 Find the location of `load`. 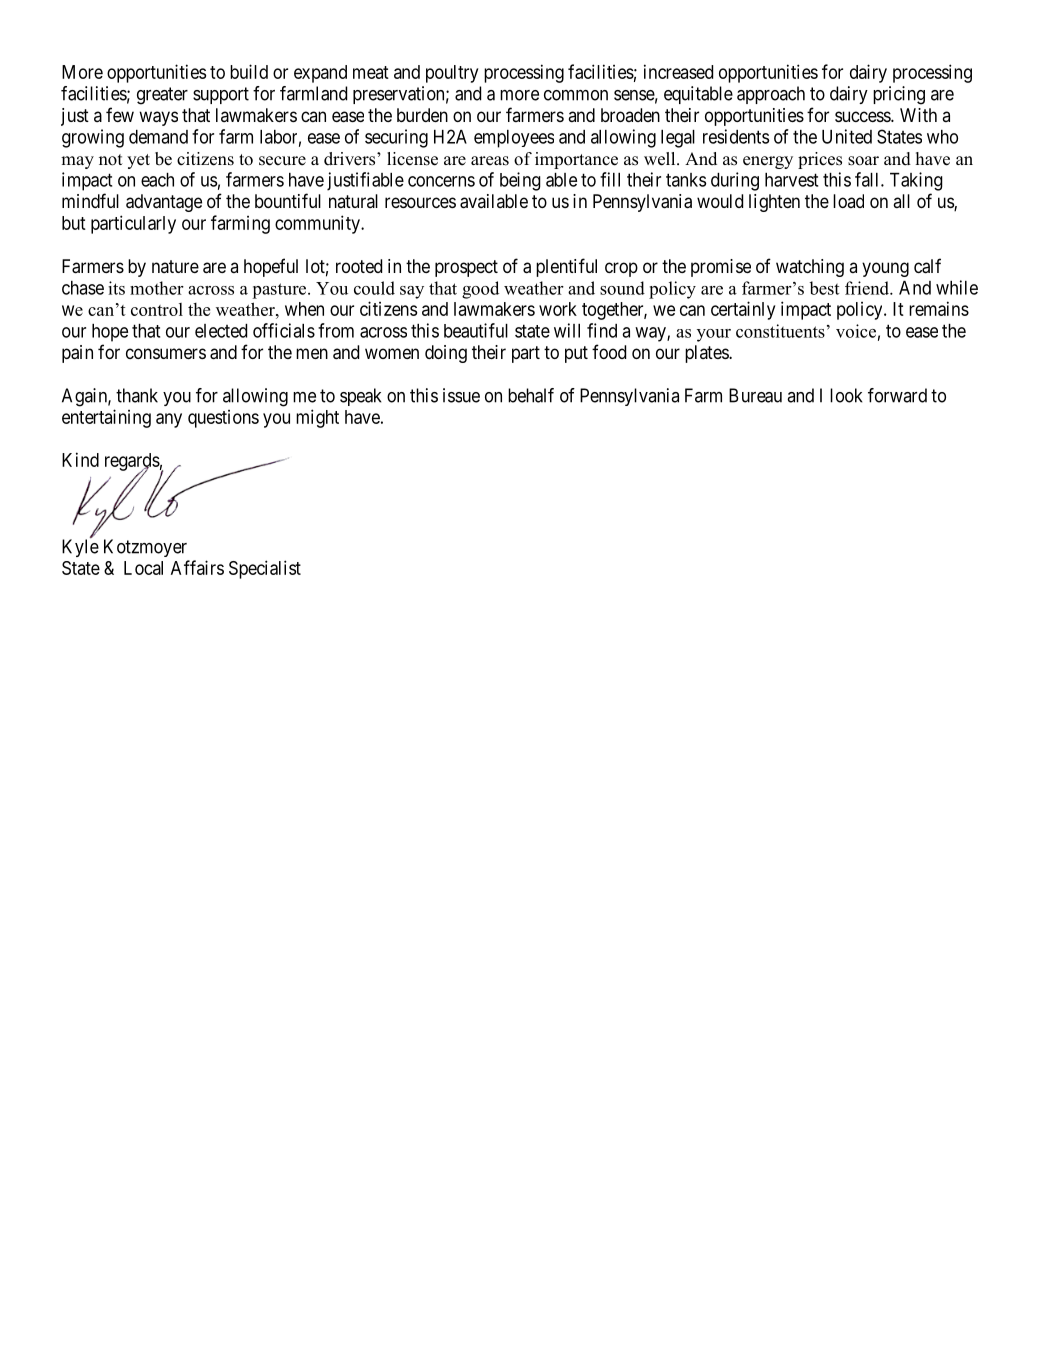

load is located at coordinates (848, 201).
